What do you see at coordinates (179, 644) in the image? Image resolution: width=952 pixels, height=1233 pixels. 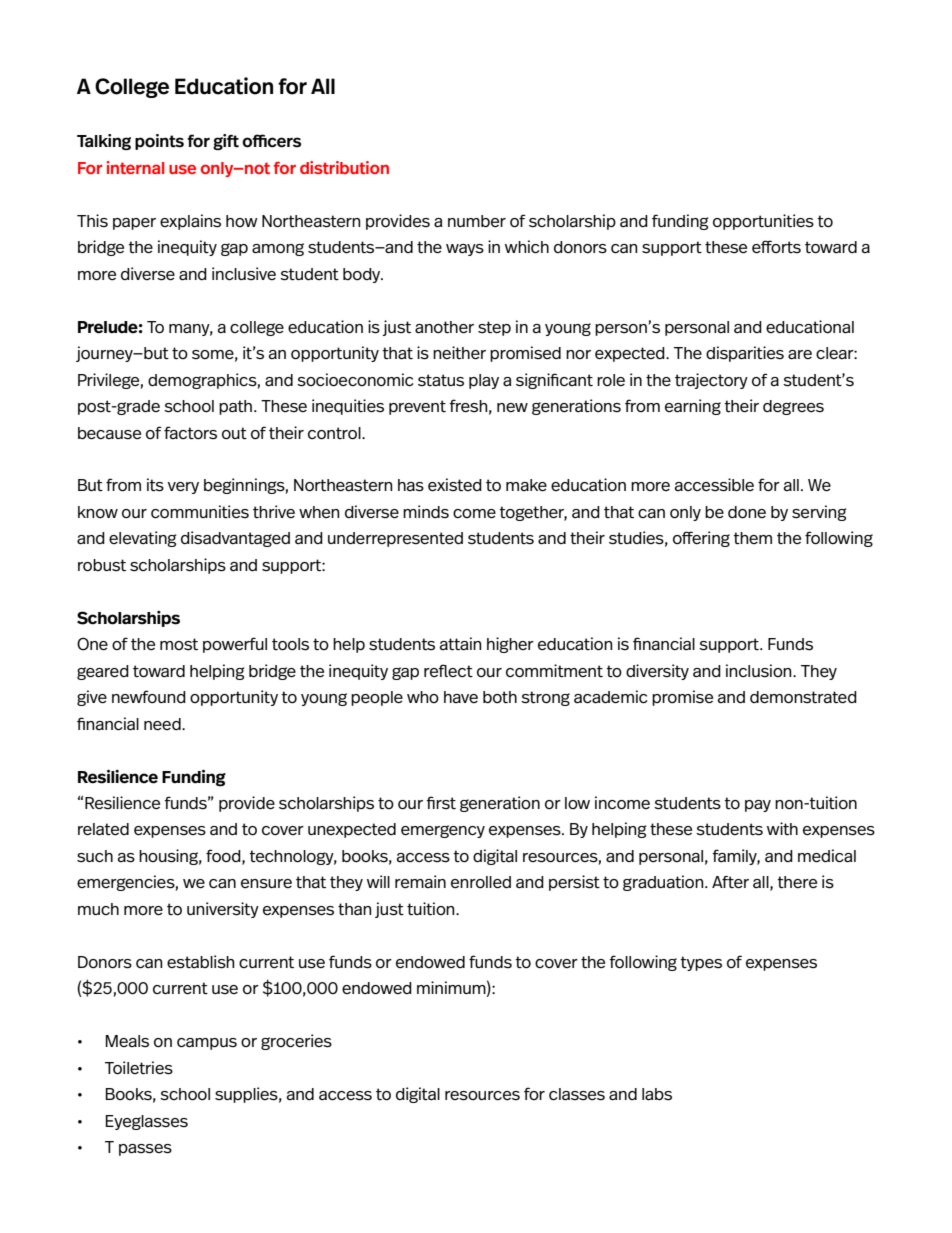 I see `most` at bounding box center [179, 644].
